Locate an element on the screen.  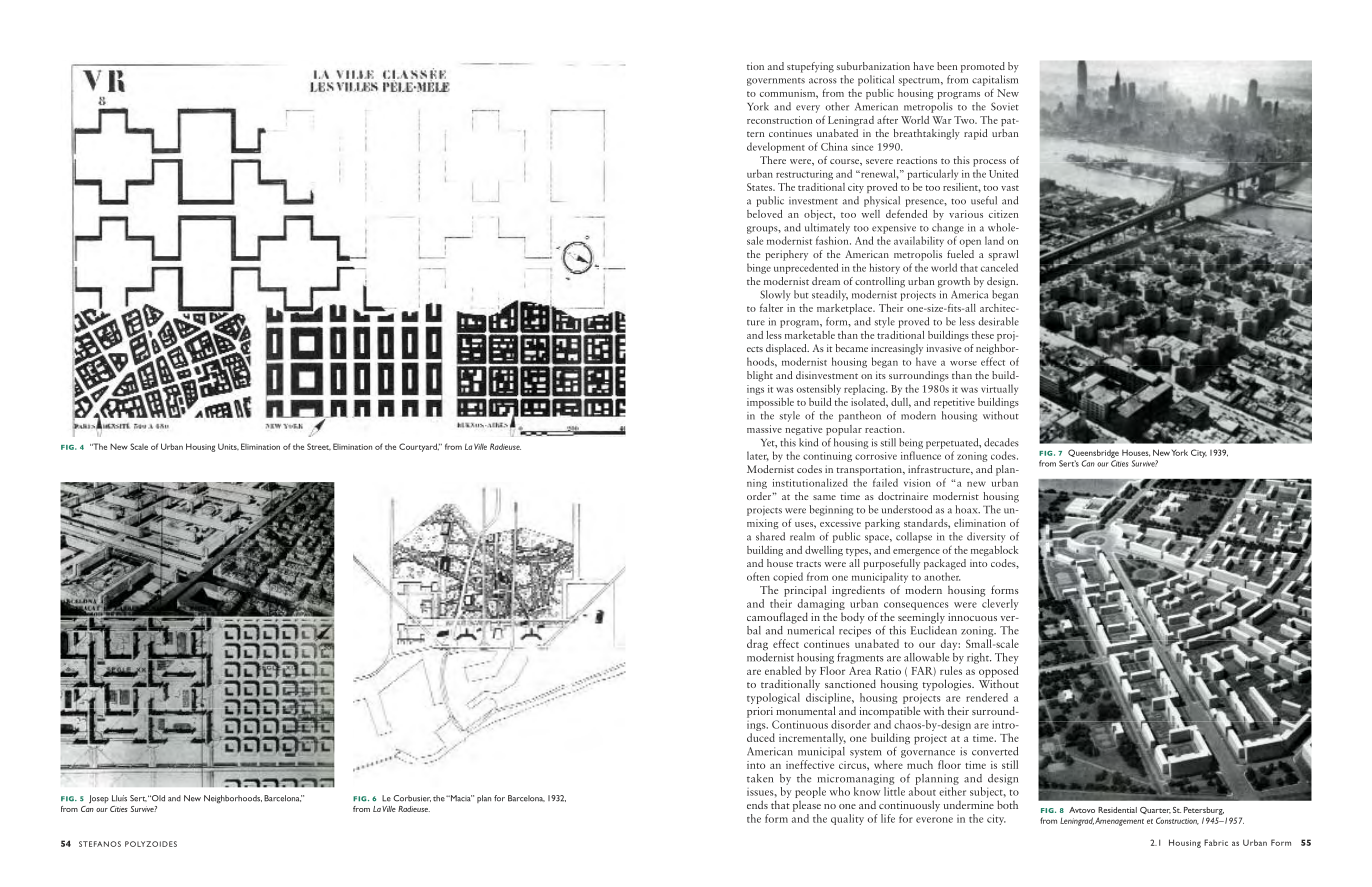
drag is located at coordinates (757, 645).
